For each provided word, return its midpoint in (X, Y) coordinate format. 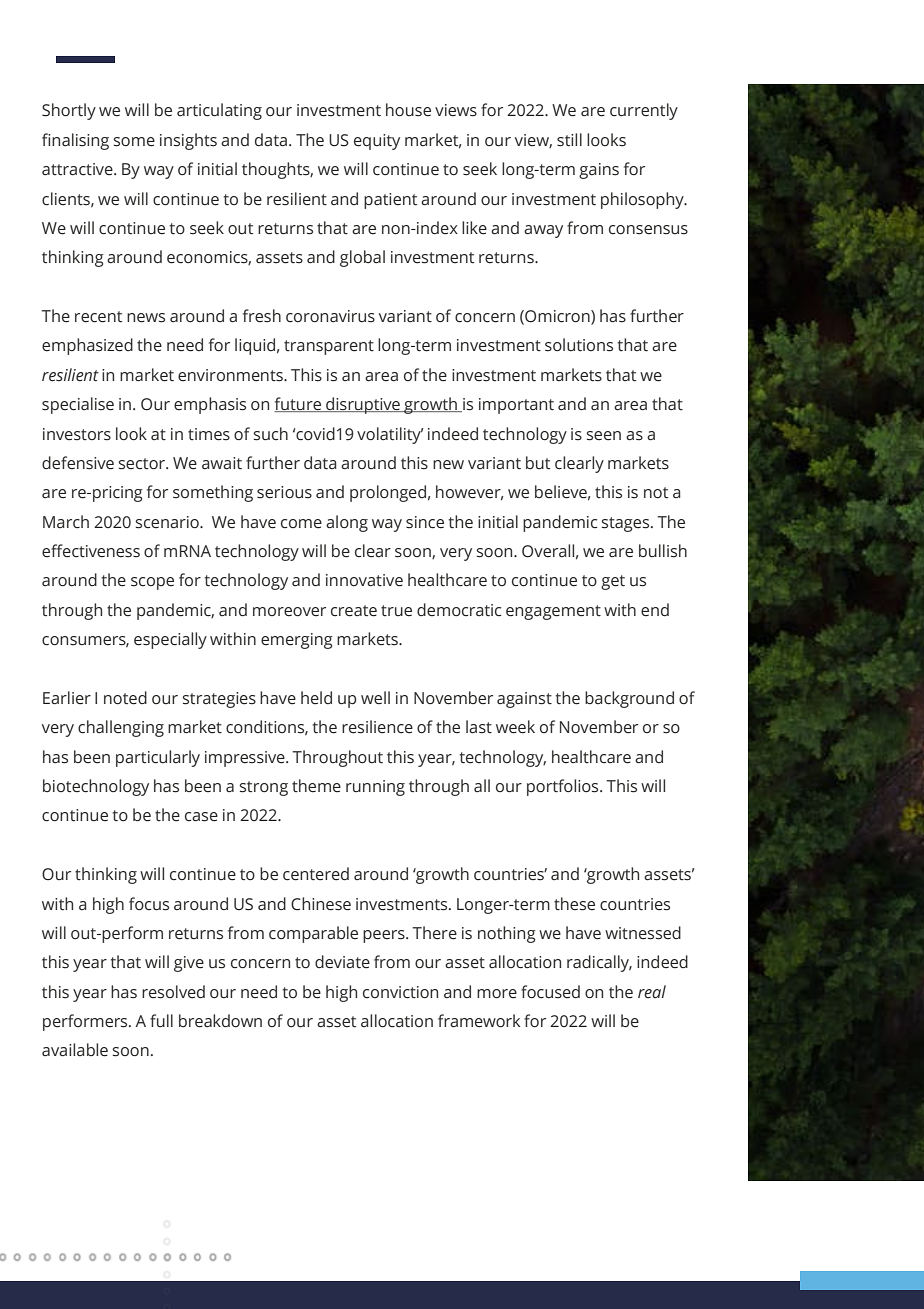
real (652, 991)
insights (188, 141)
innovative (364, 580)
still (569, 140)
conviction (400, 992)
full (161, 1021)
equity (377, 142)
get (613, 582)
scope (152, 583)
